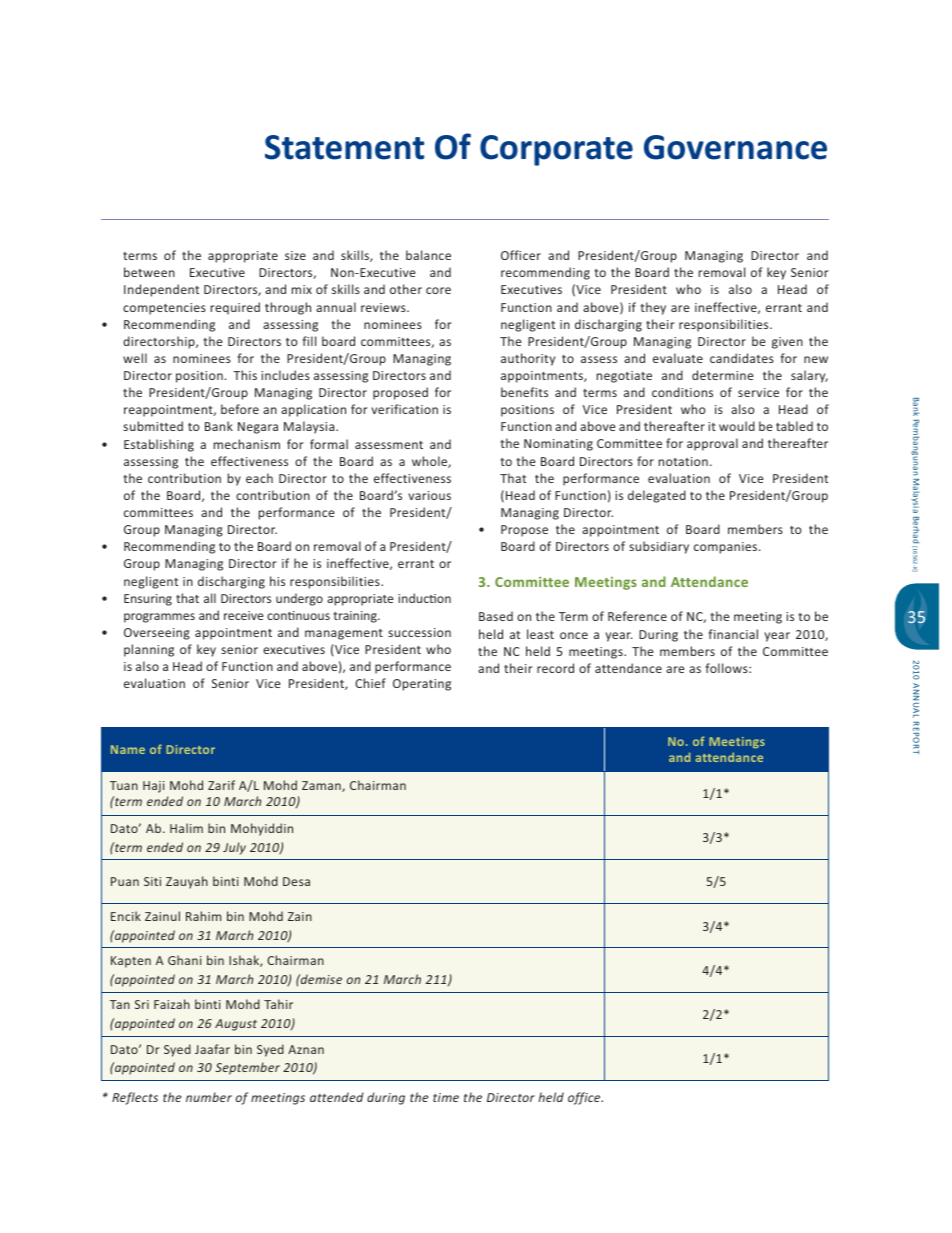 The height and width of the screenshot is (1233, 952). What do you see at coordinates (446, 1097) in the screenshot?
I see `time` at bounding box center [446, 1097].
